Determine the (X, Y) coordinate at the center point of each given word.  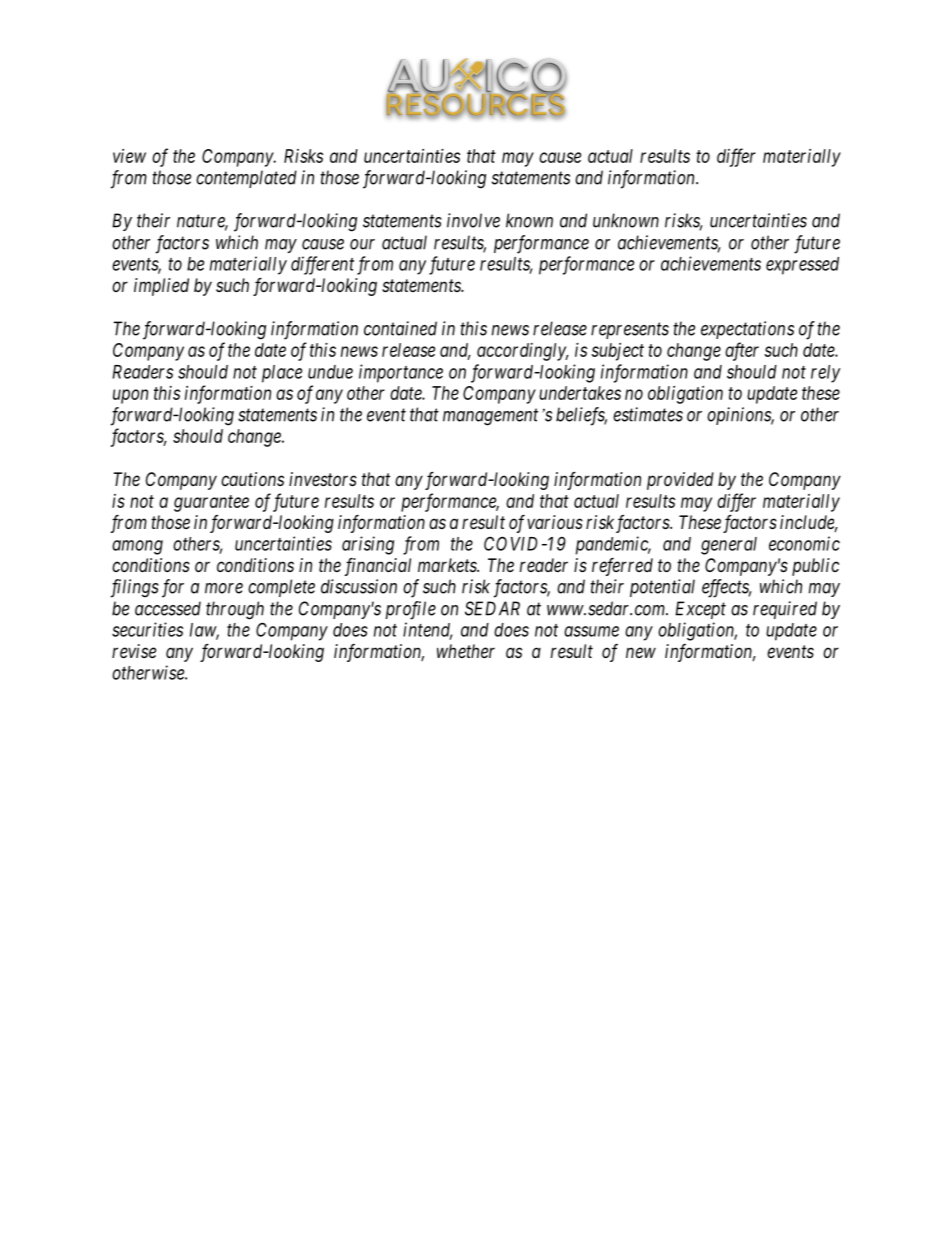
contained (400, 328)
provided (680, 481)
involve (473, 220)
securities (147, 629)
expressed (802, 266)
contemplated (246, 179)
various (555, 522)
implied (161, 287)
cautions (252, 479)
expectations (747, 330)
